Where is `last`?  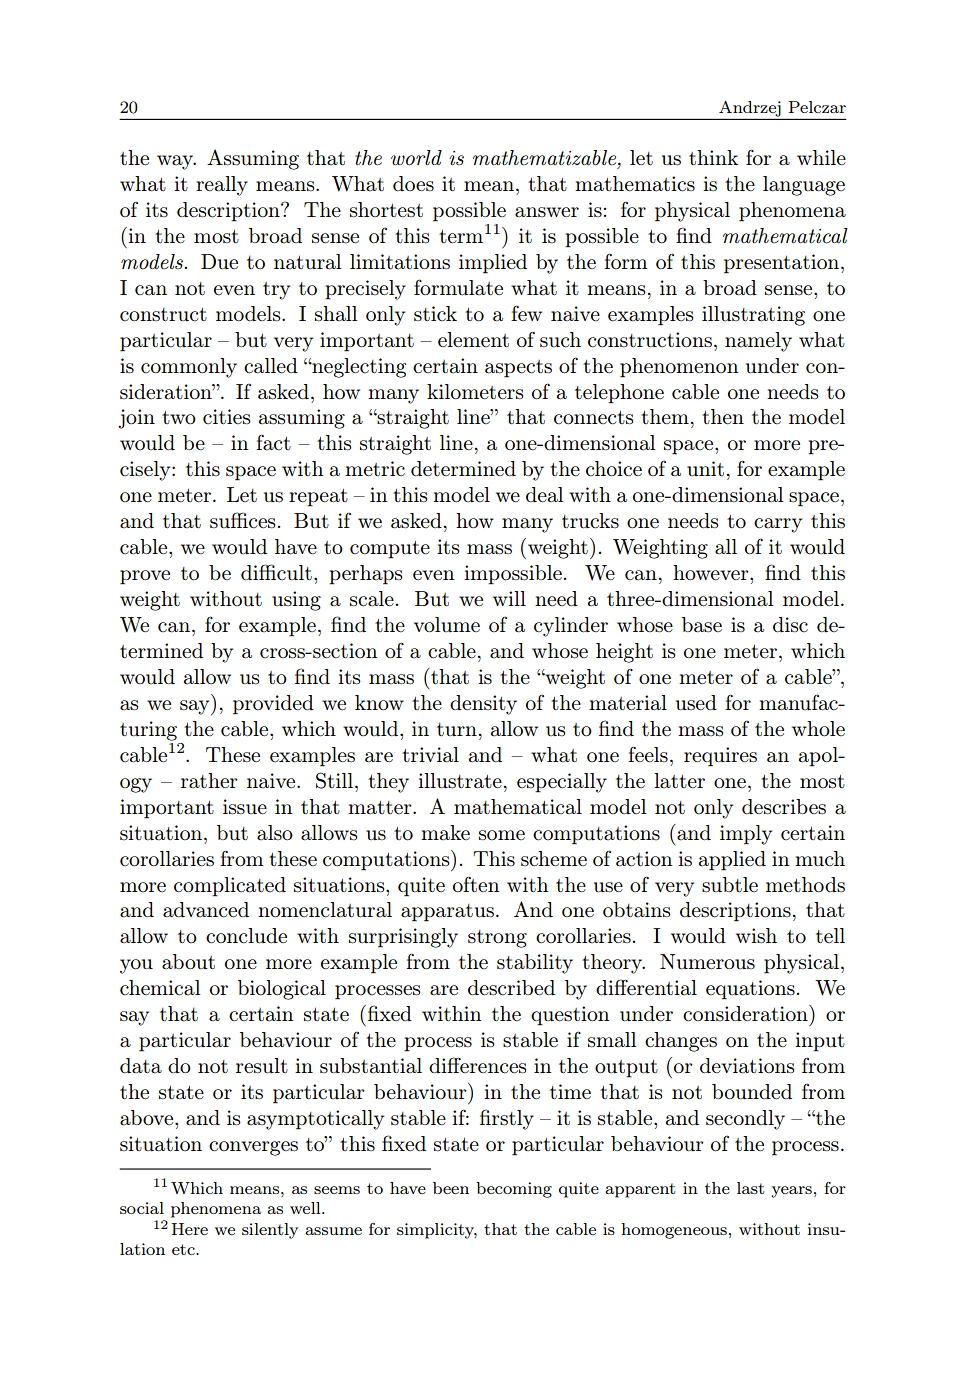 last is located at coordinates (751, 1188).
